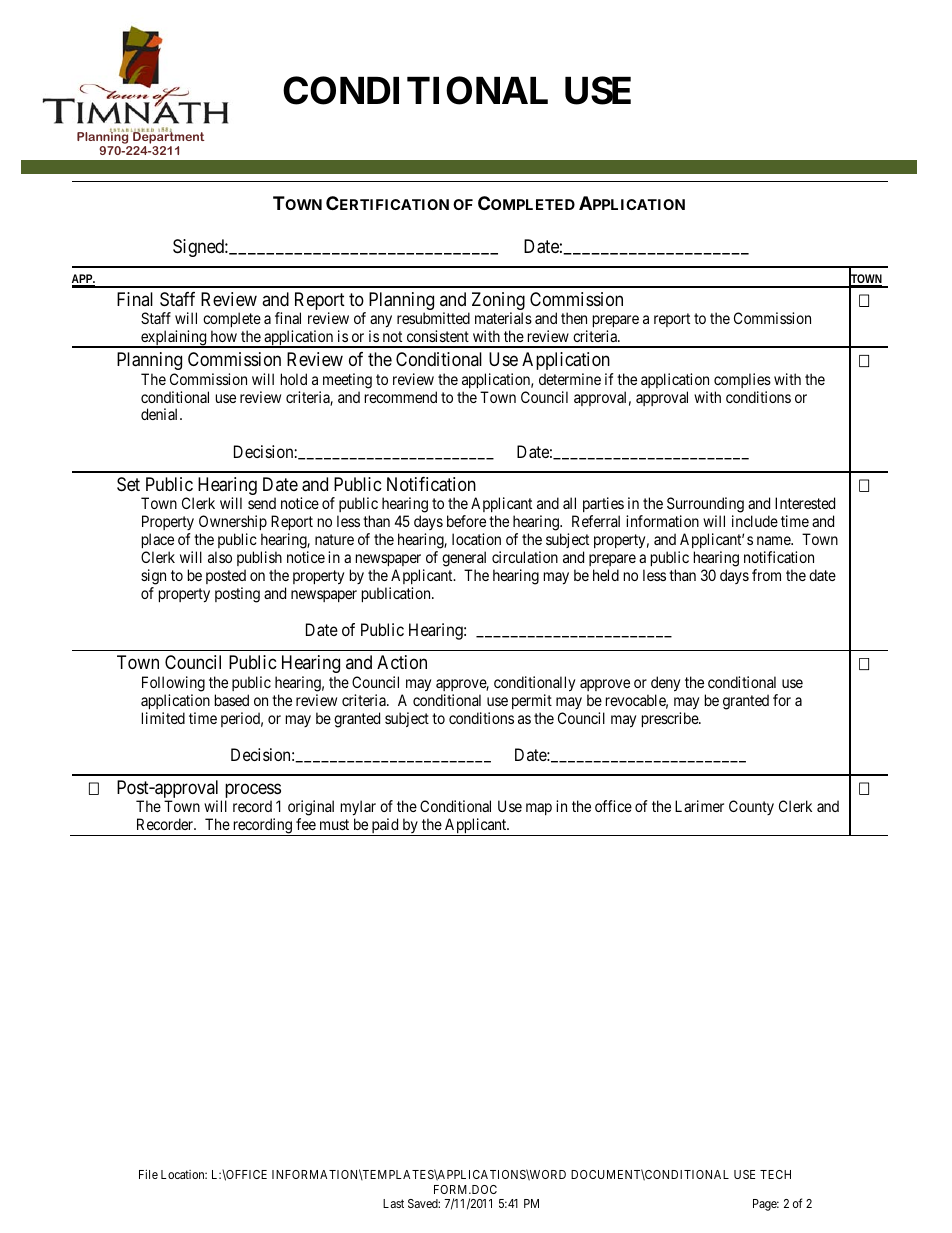  I want to click on complies, so click(742, 380).
